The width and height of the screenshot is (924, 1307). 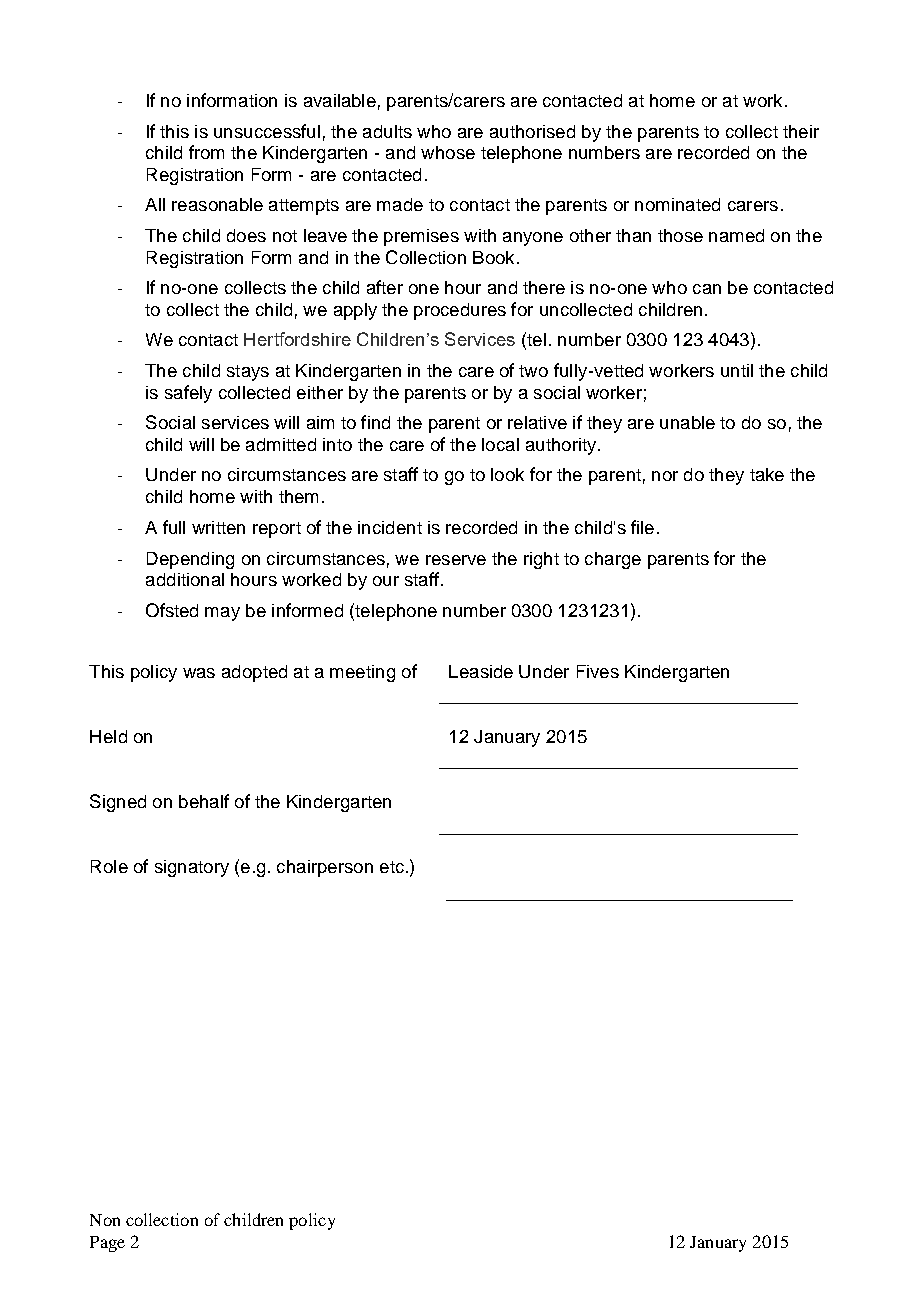 What do you see at coordinates (107, 1244) in the screenshot?
I see `Page` at bounding box center [107, 1244].
